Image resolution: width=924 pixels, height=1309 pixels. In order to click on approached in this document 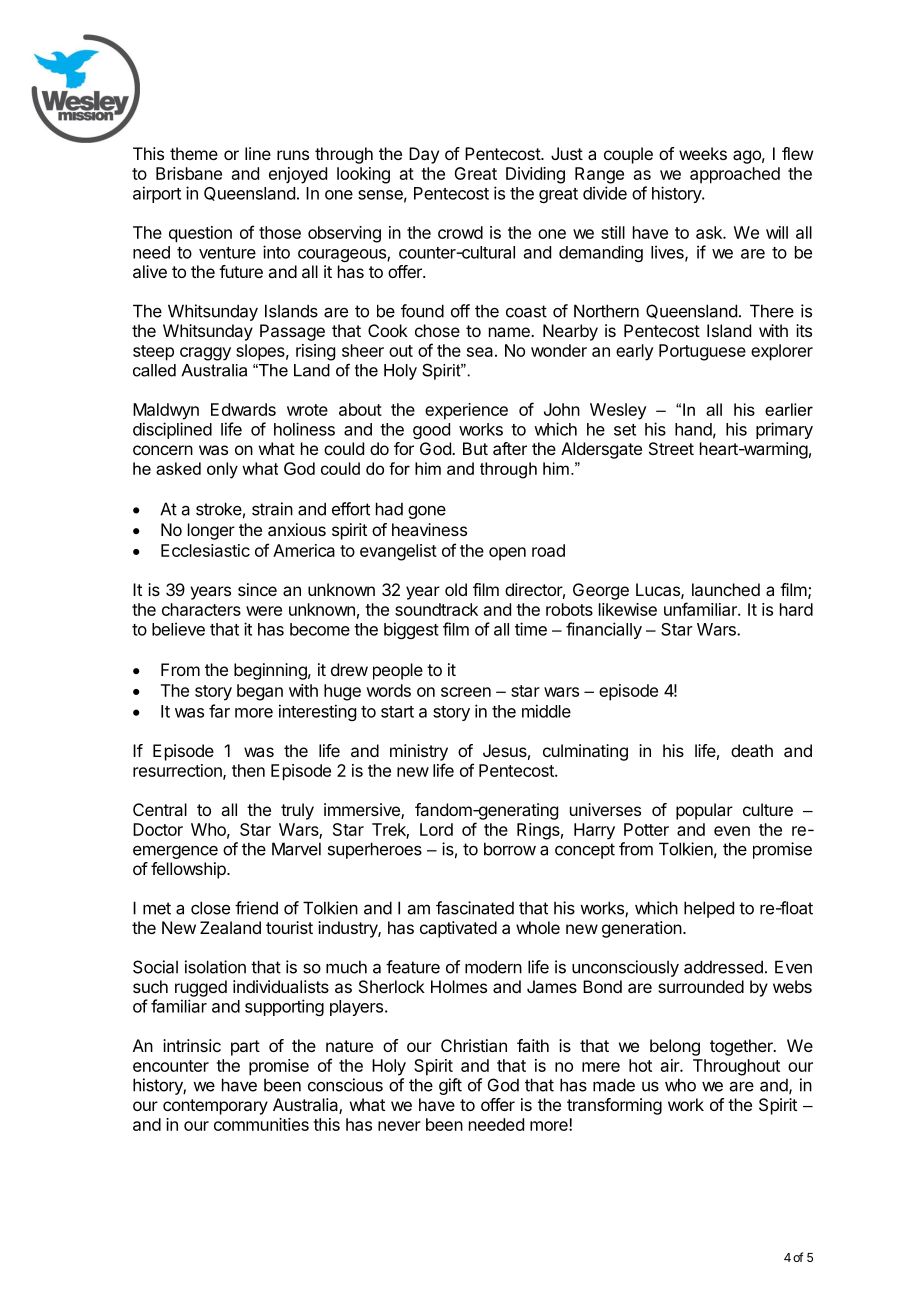, I will do `click(735, 175)`.
